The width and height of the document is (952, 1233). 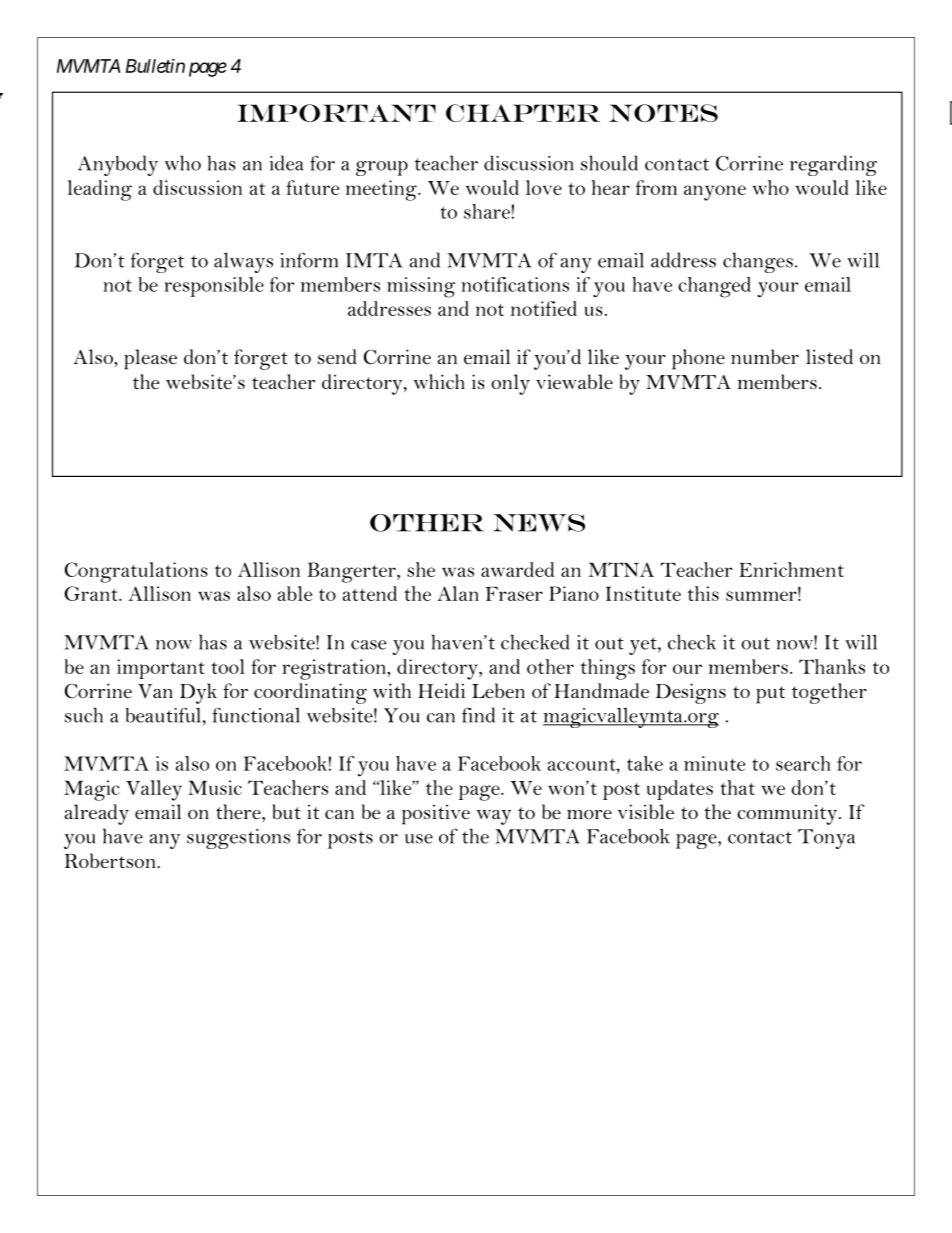 I want to click on suggestions, so click(x=238, y=839).
